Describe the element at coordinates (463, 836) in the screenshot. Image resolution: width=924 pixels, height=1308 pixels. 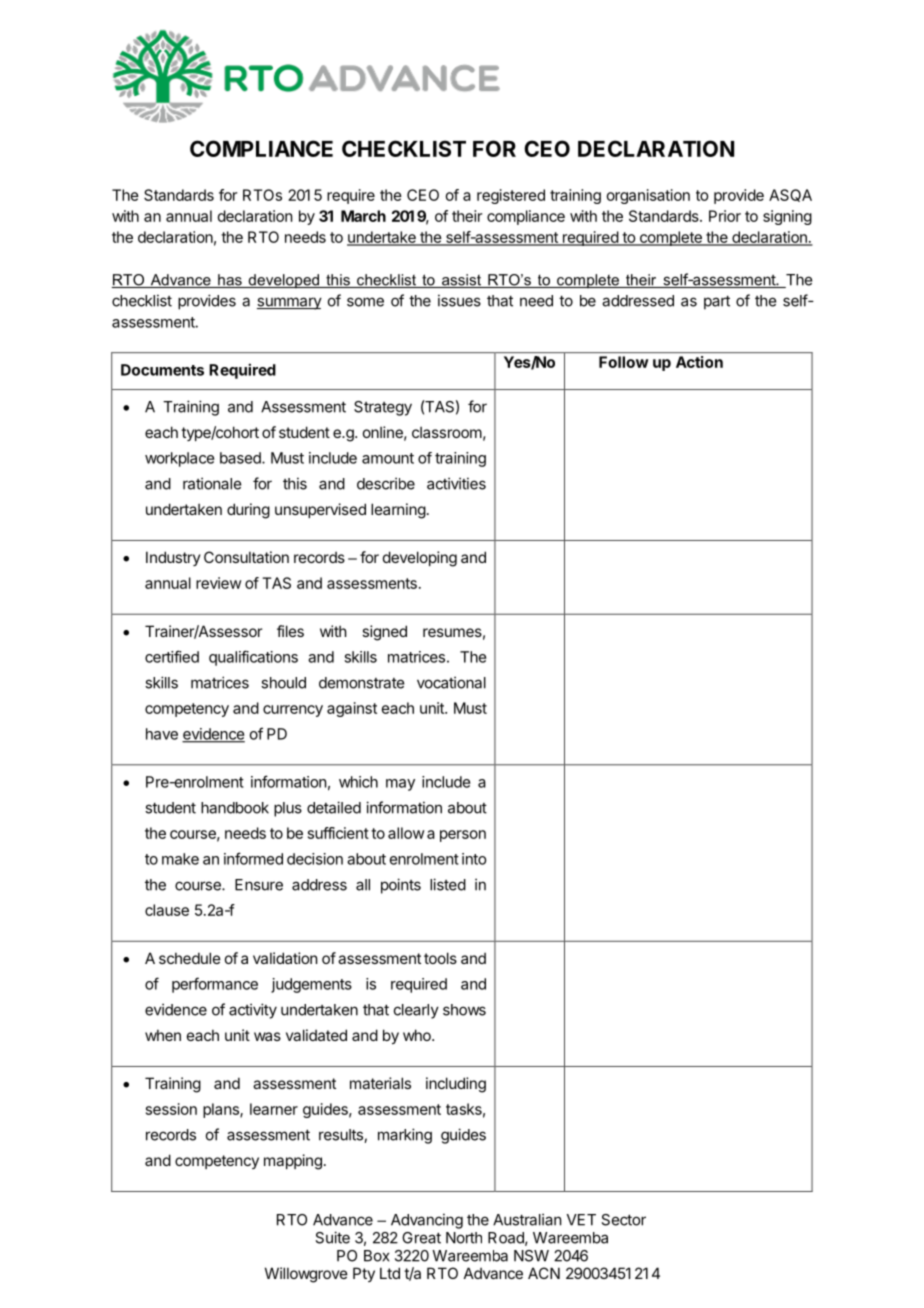
I see `person` at that location.
